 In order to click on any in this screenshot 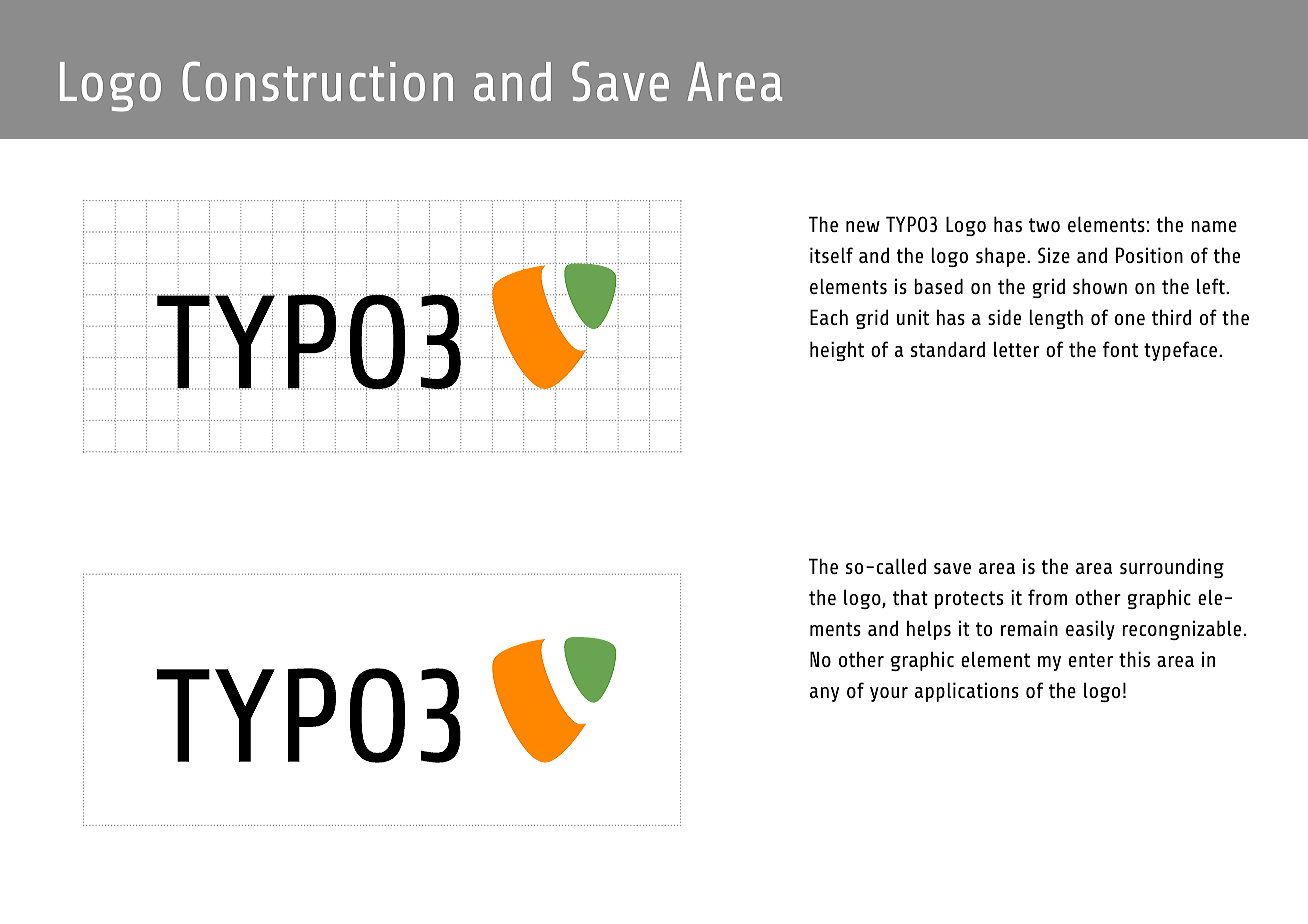, I will do `click(824, 694)`.
